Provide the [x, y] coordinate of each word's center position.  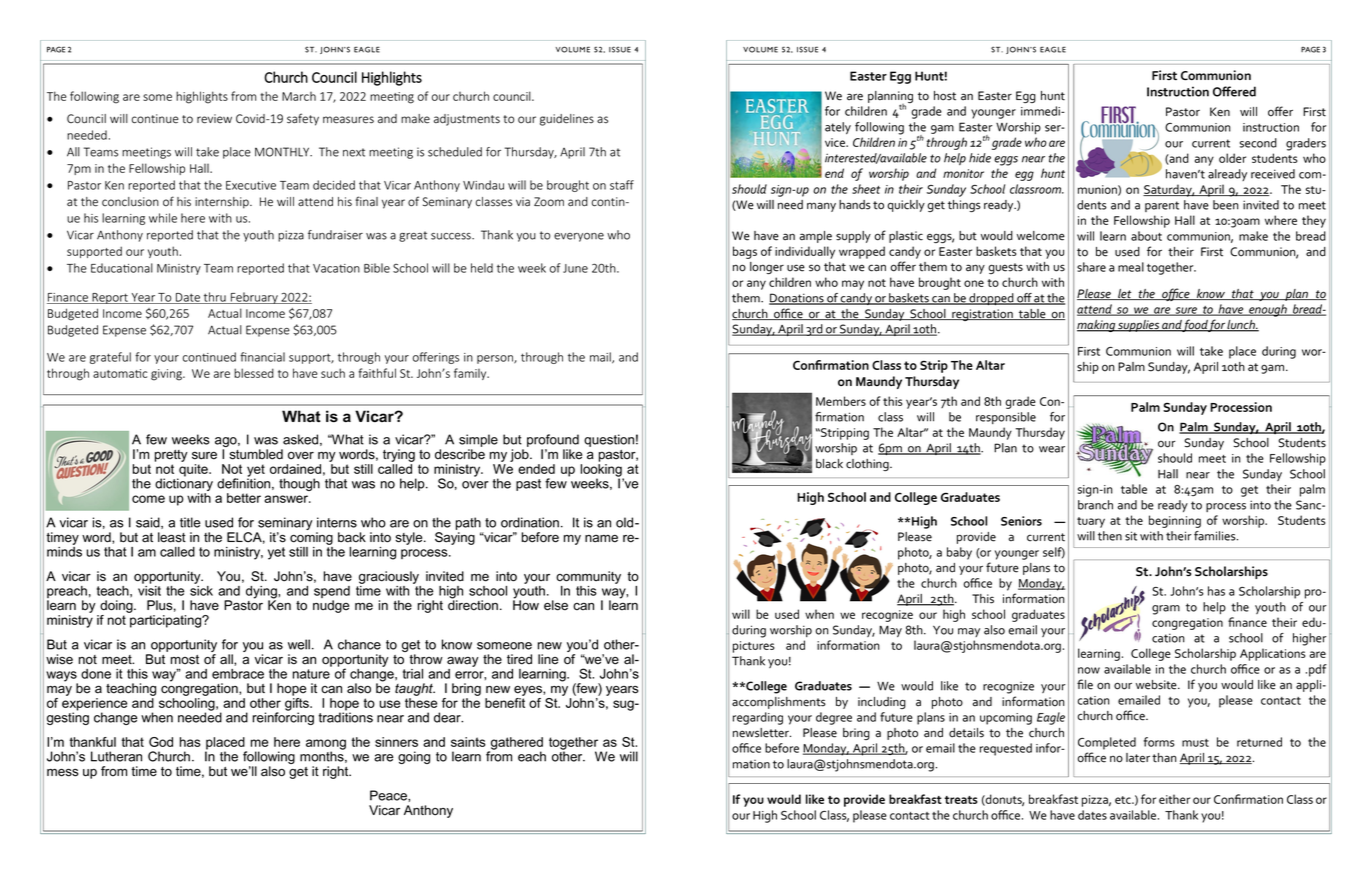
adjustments [467, 120]
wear [1052, 449]
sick [201, 589]
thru [214, 298]
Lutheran [116, 756]
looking [602, 471]
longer [767, 268]
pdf [1318, 670]
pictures [753, 647]
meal [1131, 267]
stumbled [256, 454]
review [214, 119]
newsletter [762, 733]
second [1258, 143]
